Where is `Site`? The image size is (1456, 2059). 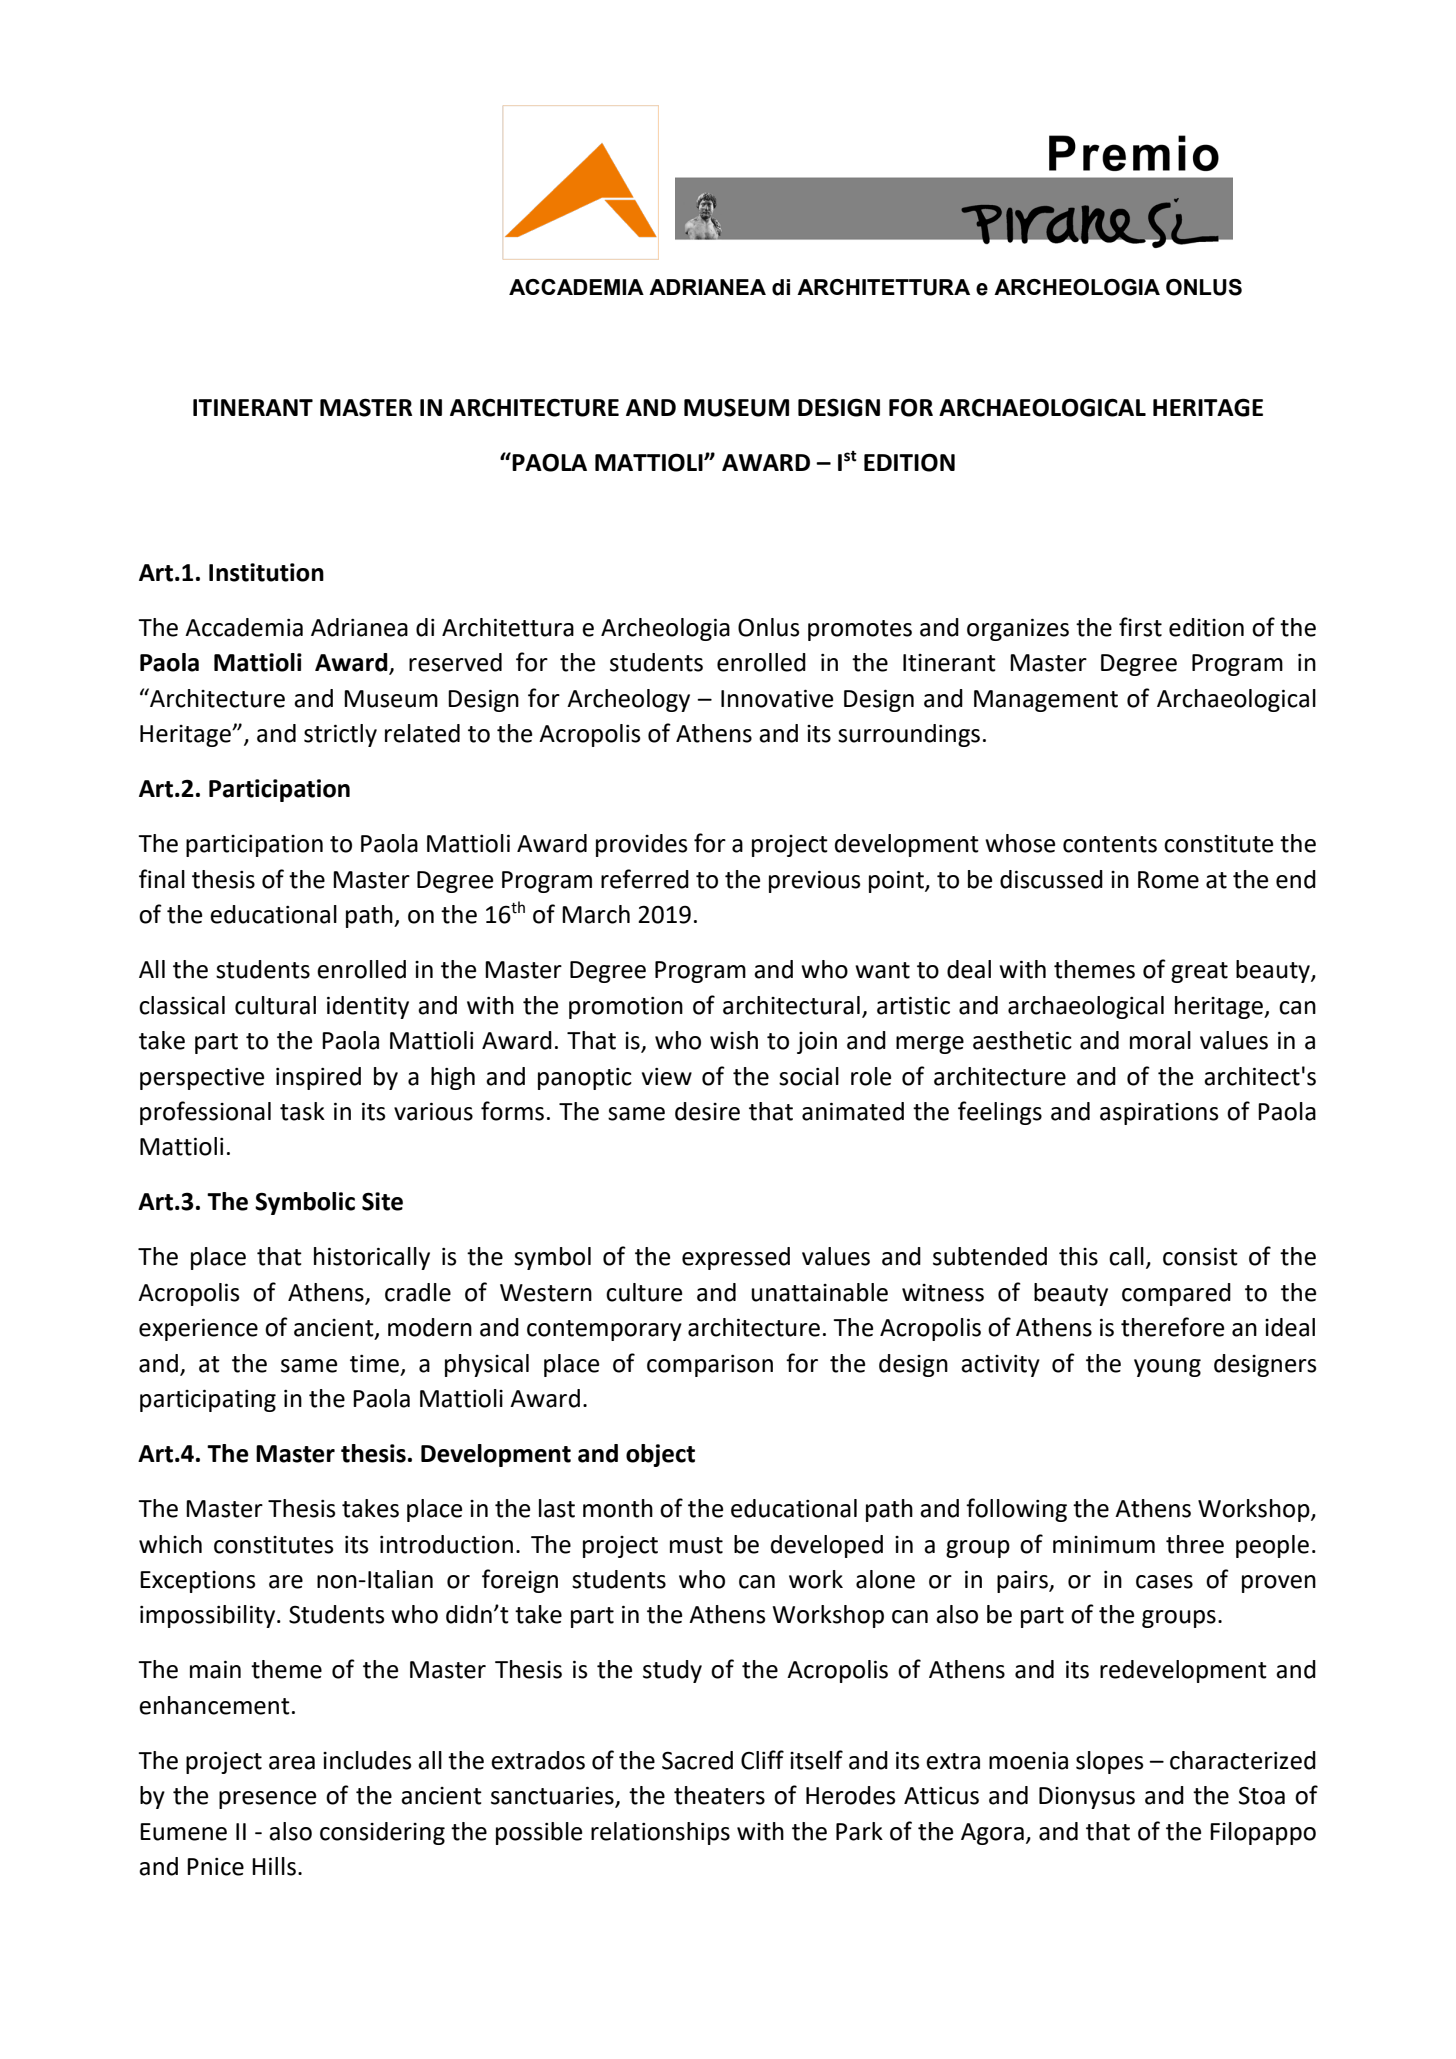 Site is located at coordinates (382, 1201).
